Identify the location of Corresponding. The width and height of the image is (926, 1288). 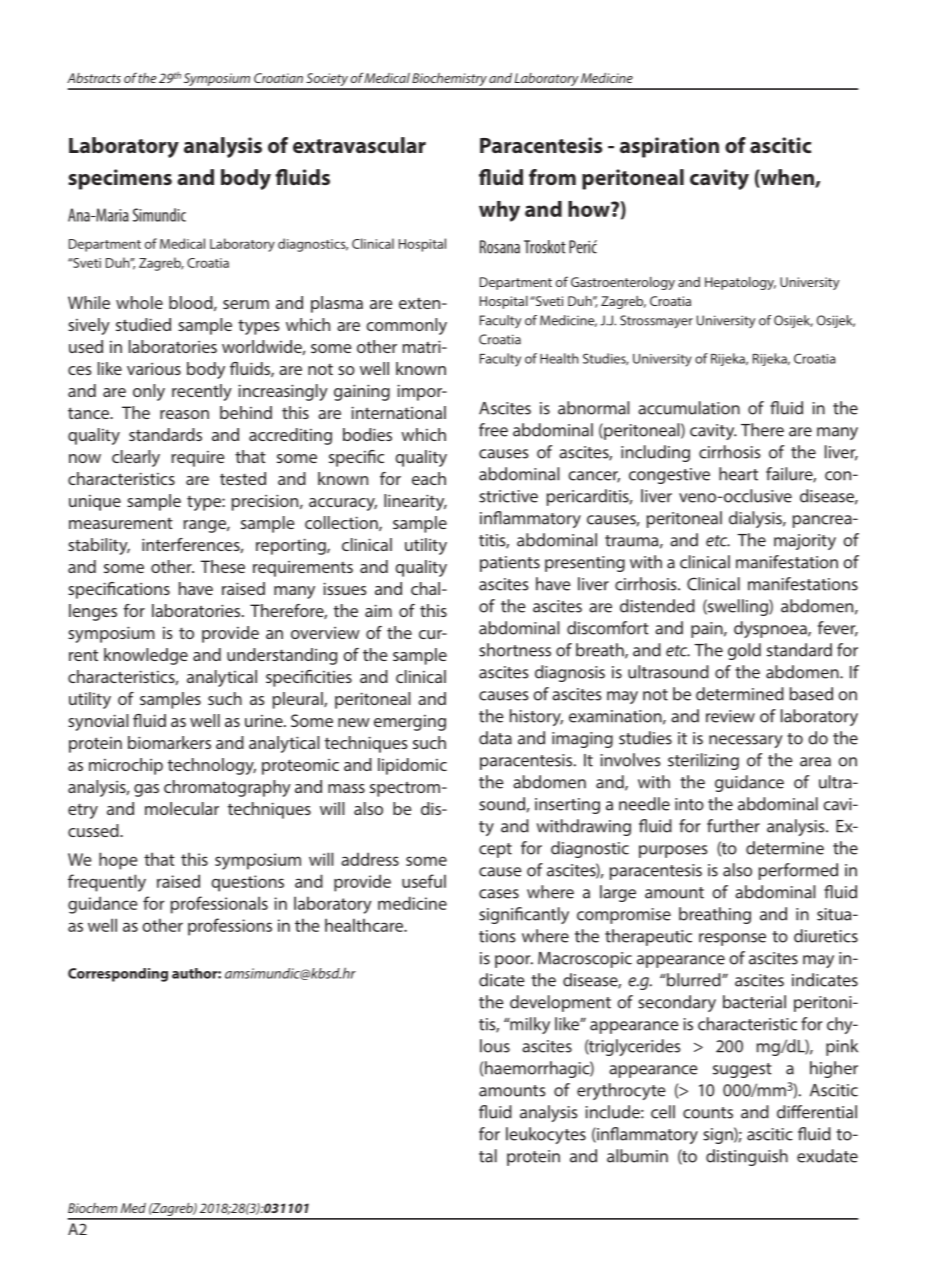
(118, 975).
